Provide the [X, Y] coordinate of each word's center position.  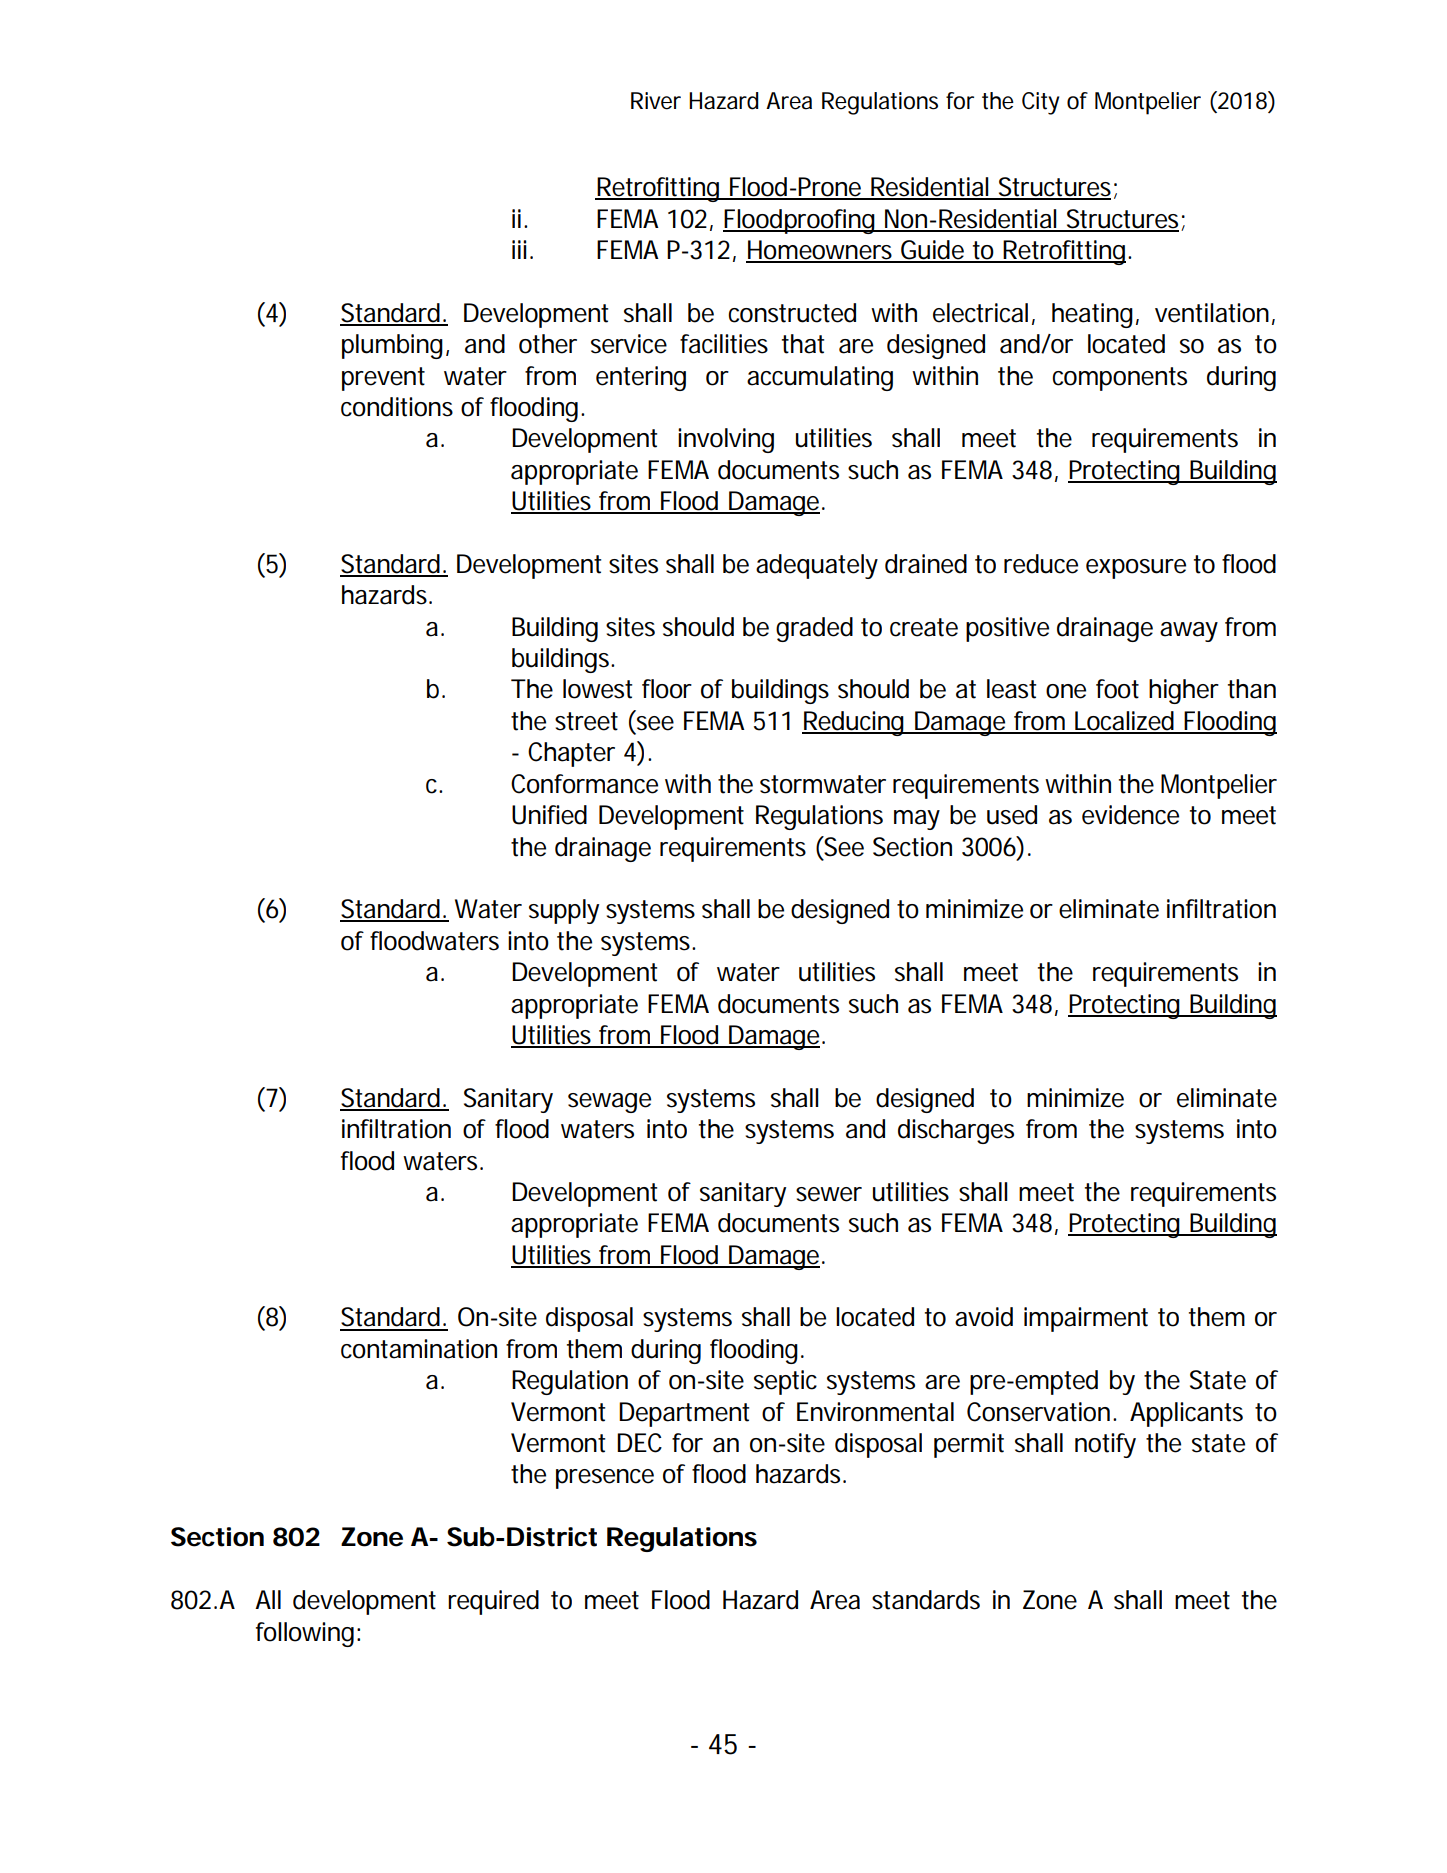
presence [605, 1479]
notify [1105, 1445]
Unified [549, 815]
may [917, 820]
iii [519, 249]
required [493, 1602]
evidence [1130, 815]
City [1040, 103]
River [656, 101]
